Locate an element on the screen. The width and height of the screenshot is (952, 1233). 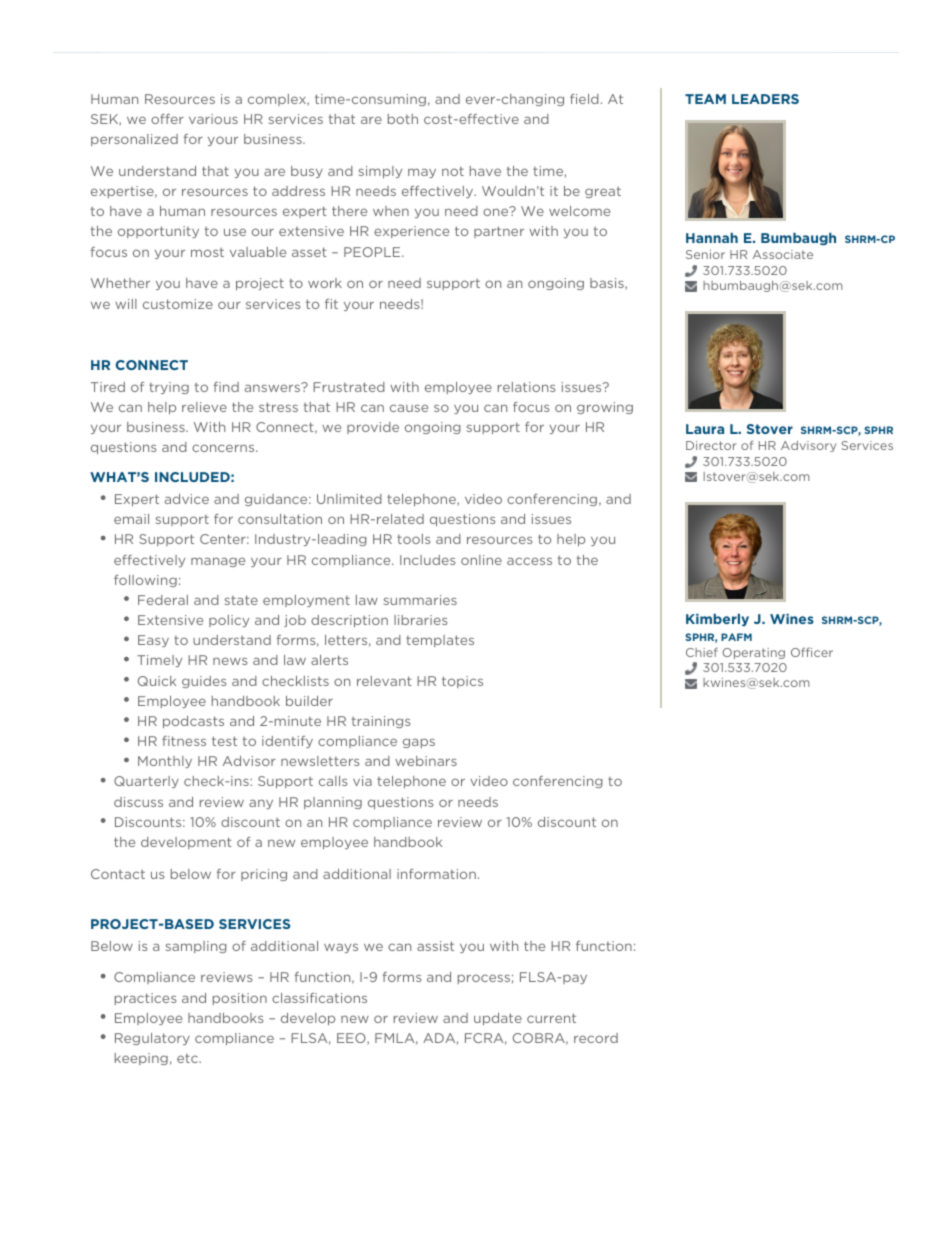
gaps is located at coordinates (419, 743).
